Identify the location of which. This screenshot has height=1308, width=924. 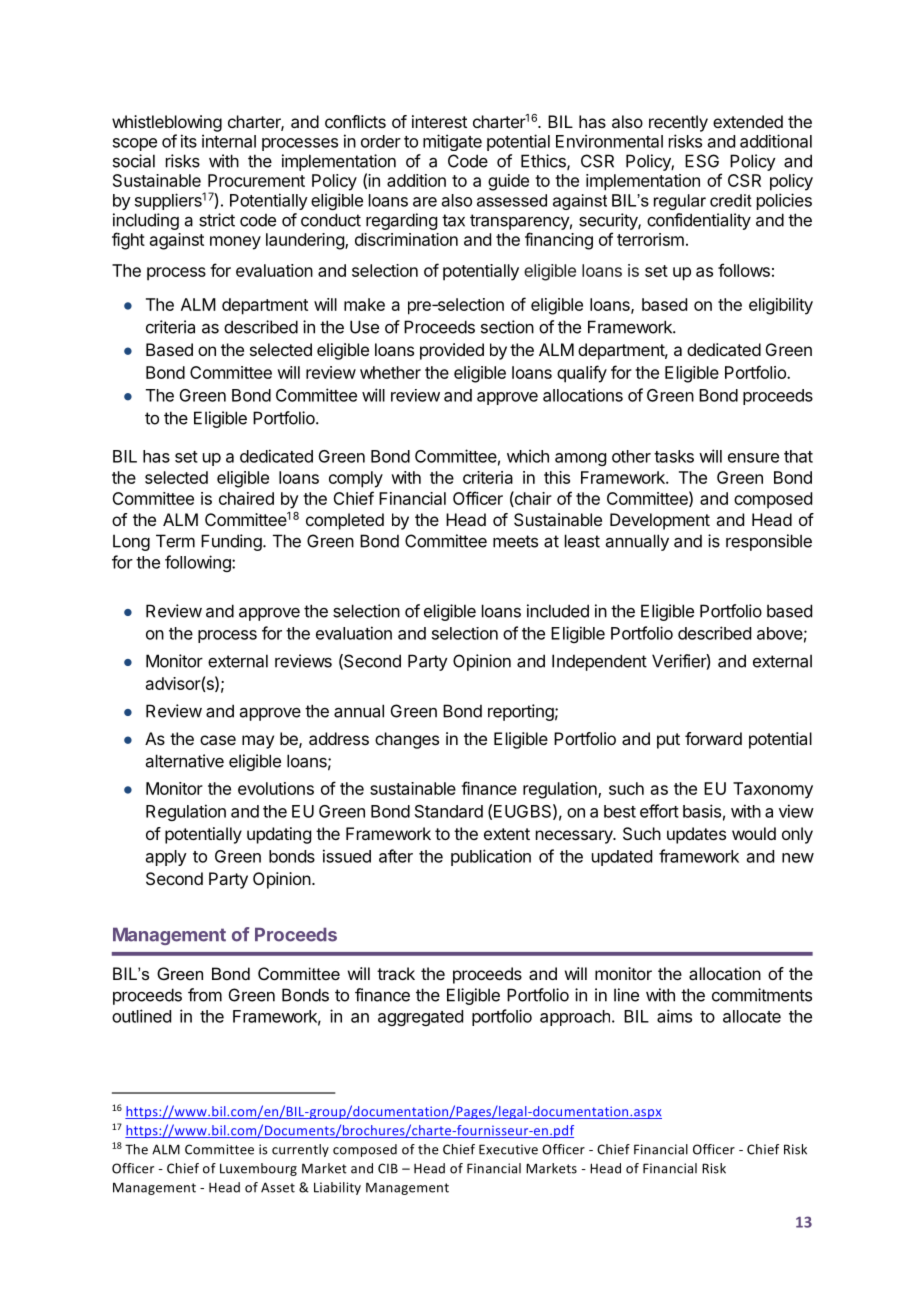
(528, 456).
